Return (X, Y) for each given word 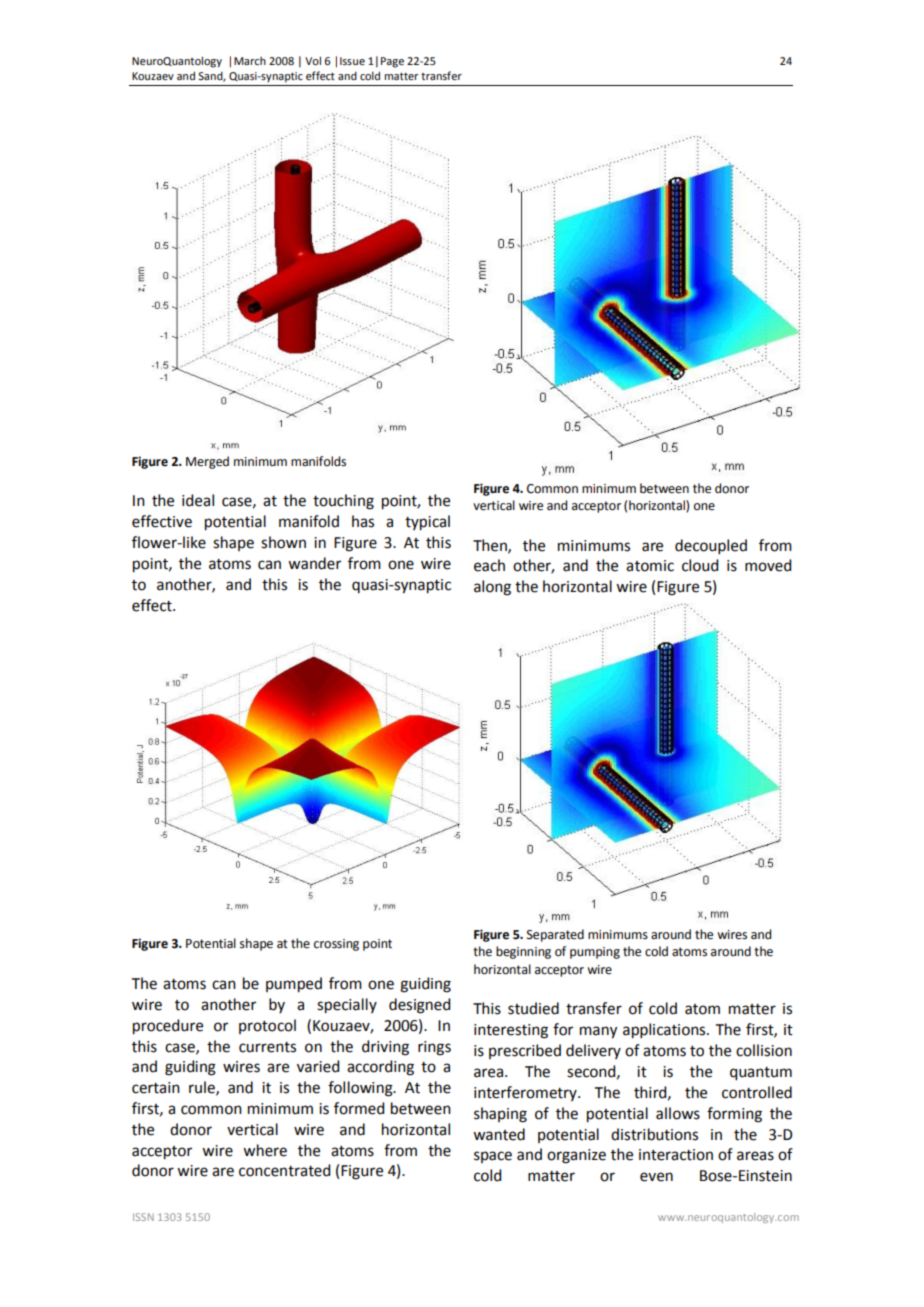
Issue (352, 61)
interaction (676, 1155)
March (250, 61)
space (493, 1157)
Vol (313, 60)
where (265, 1150)
